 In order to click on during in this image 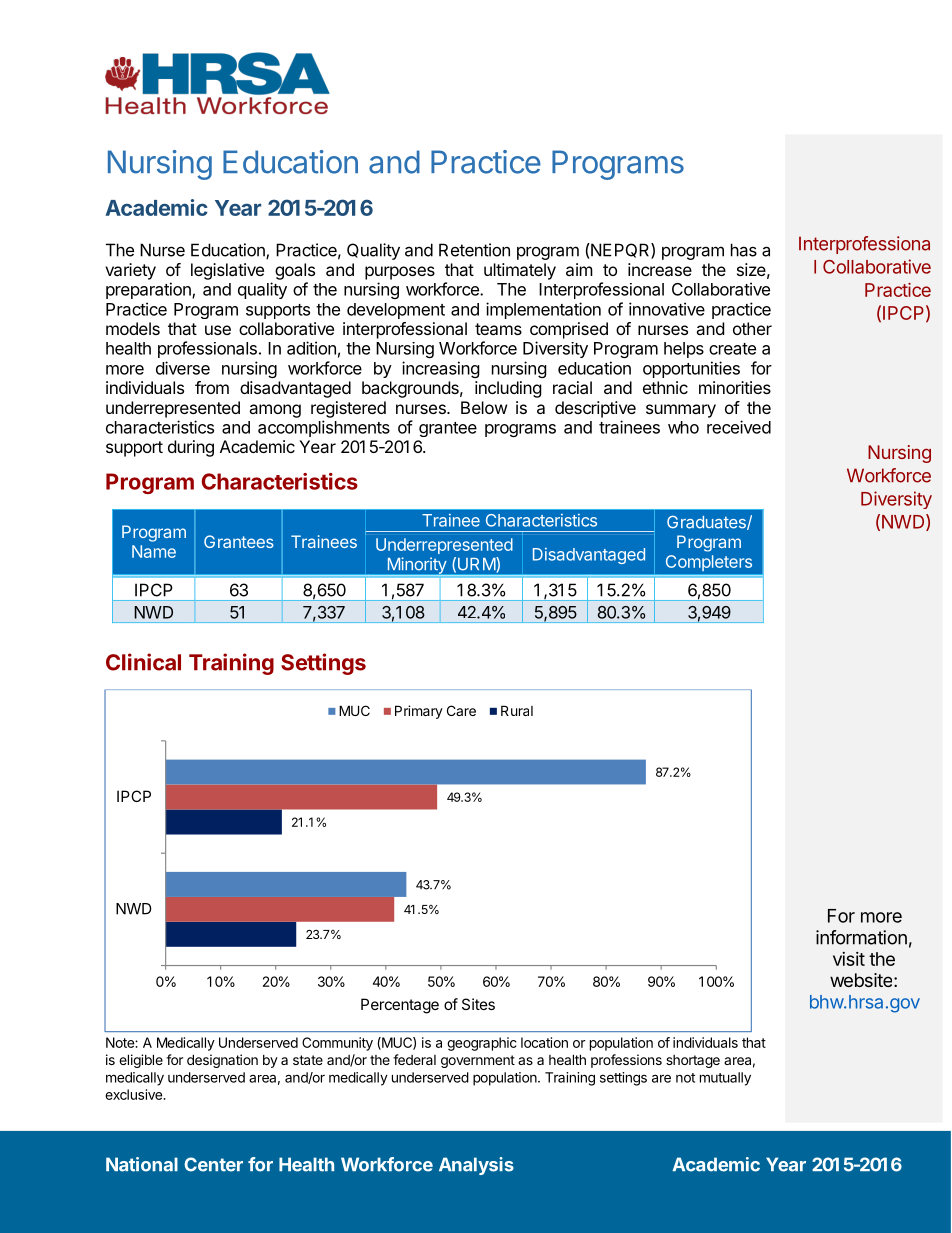, I will do `click(191, 448)`.
